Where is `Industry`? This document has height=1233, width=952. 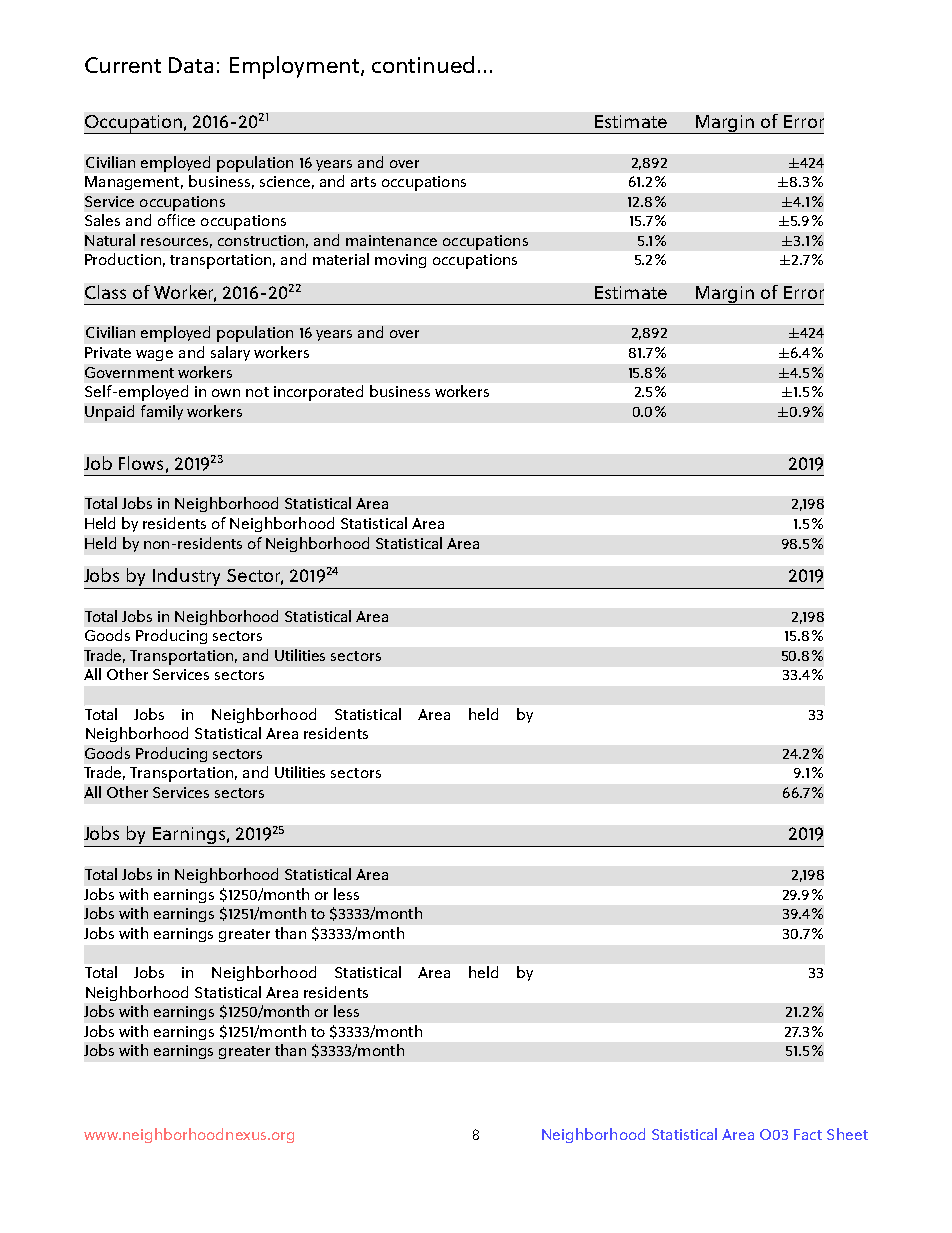
Industry is located at coordinates (187, 578).
